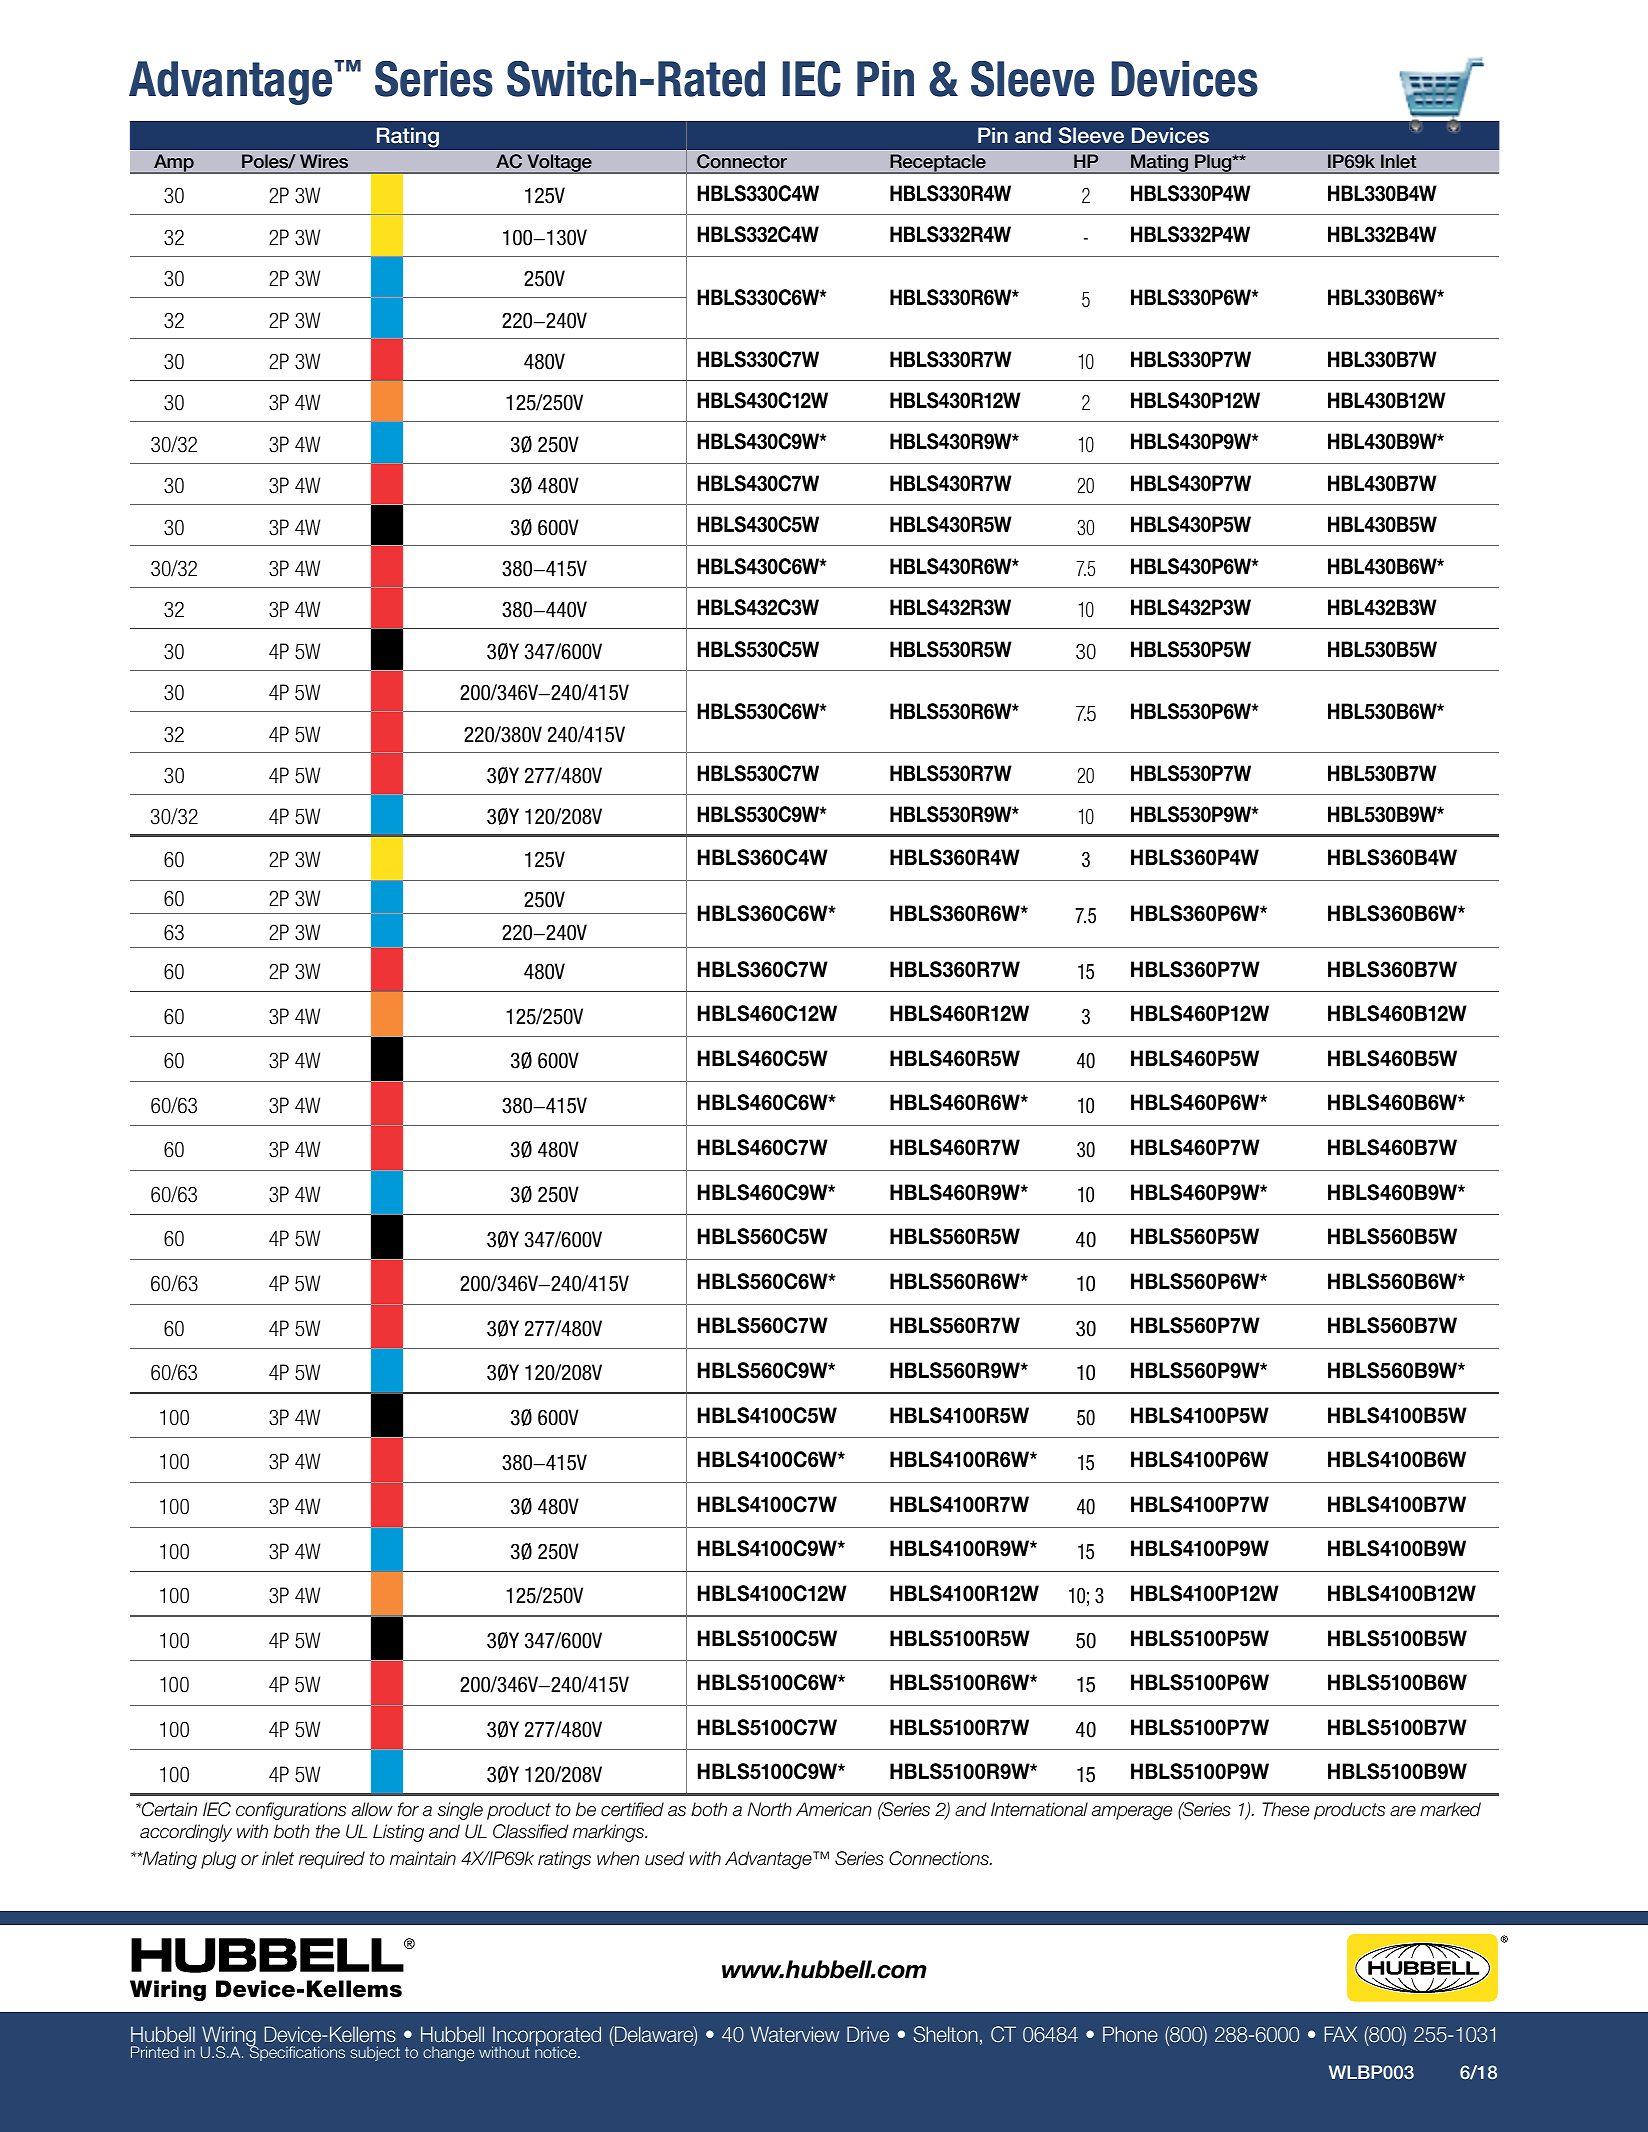 This image has width=1648, height=2132. Describe the element at coordinates (1285, 1809) in the image. I see `These` at that location.
